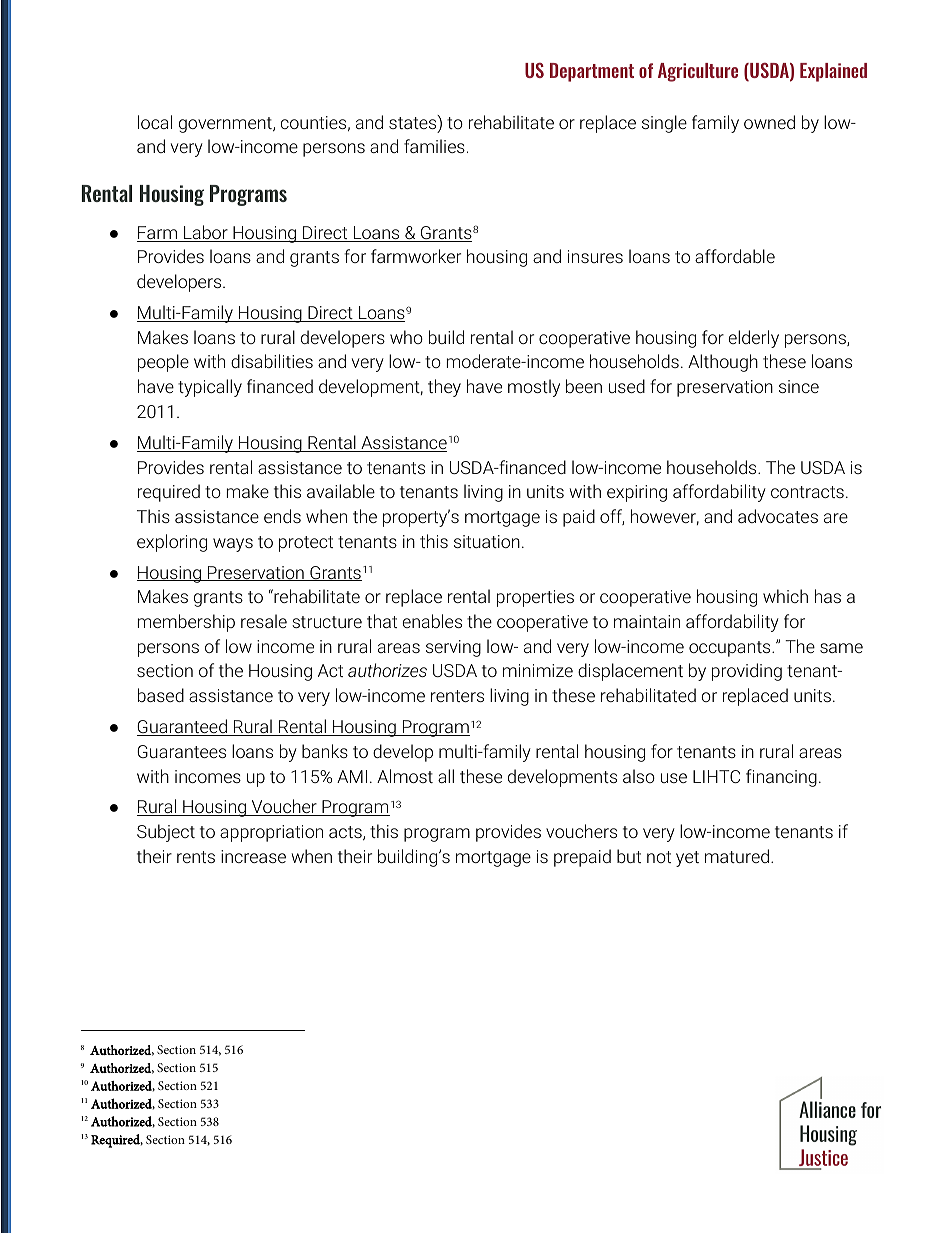 This screenshot has height=1233, width=952. Describe the element at coordinates (487, 541) in the screenshot. I see `situation` at that location.
